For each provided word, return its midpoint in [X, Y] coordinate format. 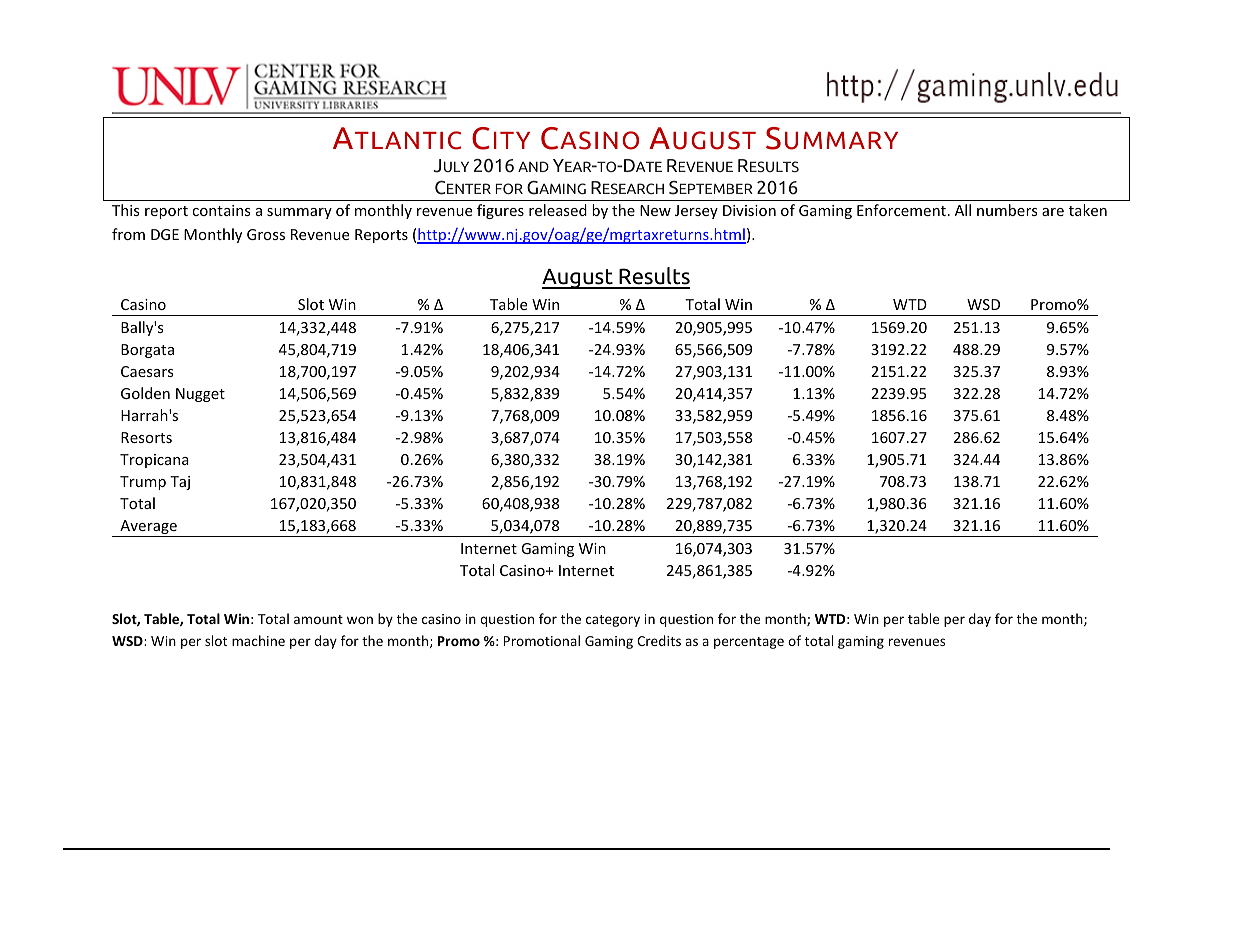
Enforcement [901, 210]
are [1053, 212]
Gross [266, 234]
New [655, 210]
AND [533, 166]
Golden [145, 393]
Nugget [200, 395]
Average [148, 528]
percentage [749, 643]
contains [221, 210]
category [613, 621]
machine [258, 640]
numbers [1007, 210]
